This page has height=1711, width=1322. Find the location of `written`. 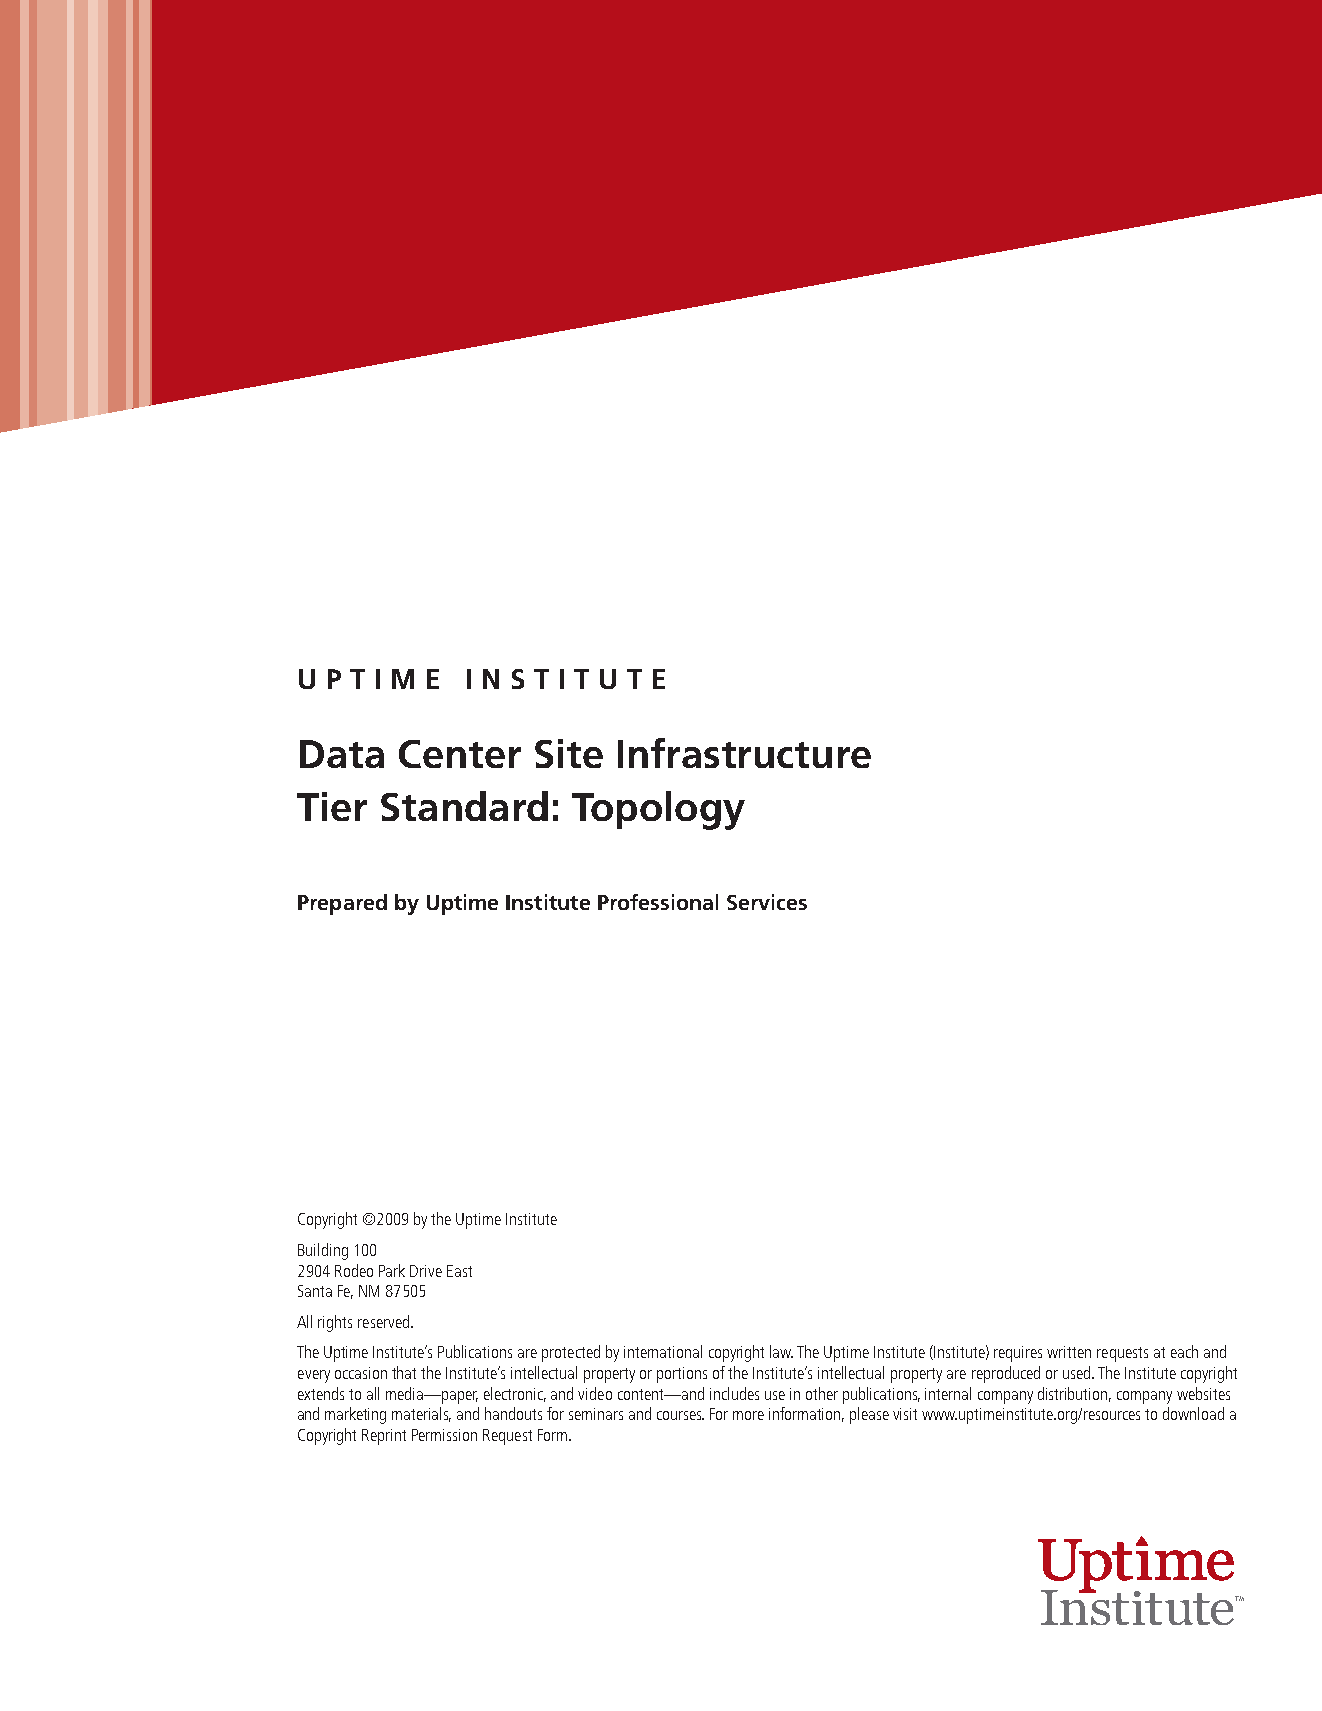

written is located at coordinates (1069, 1352).
